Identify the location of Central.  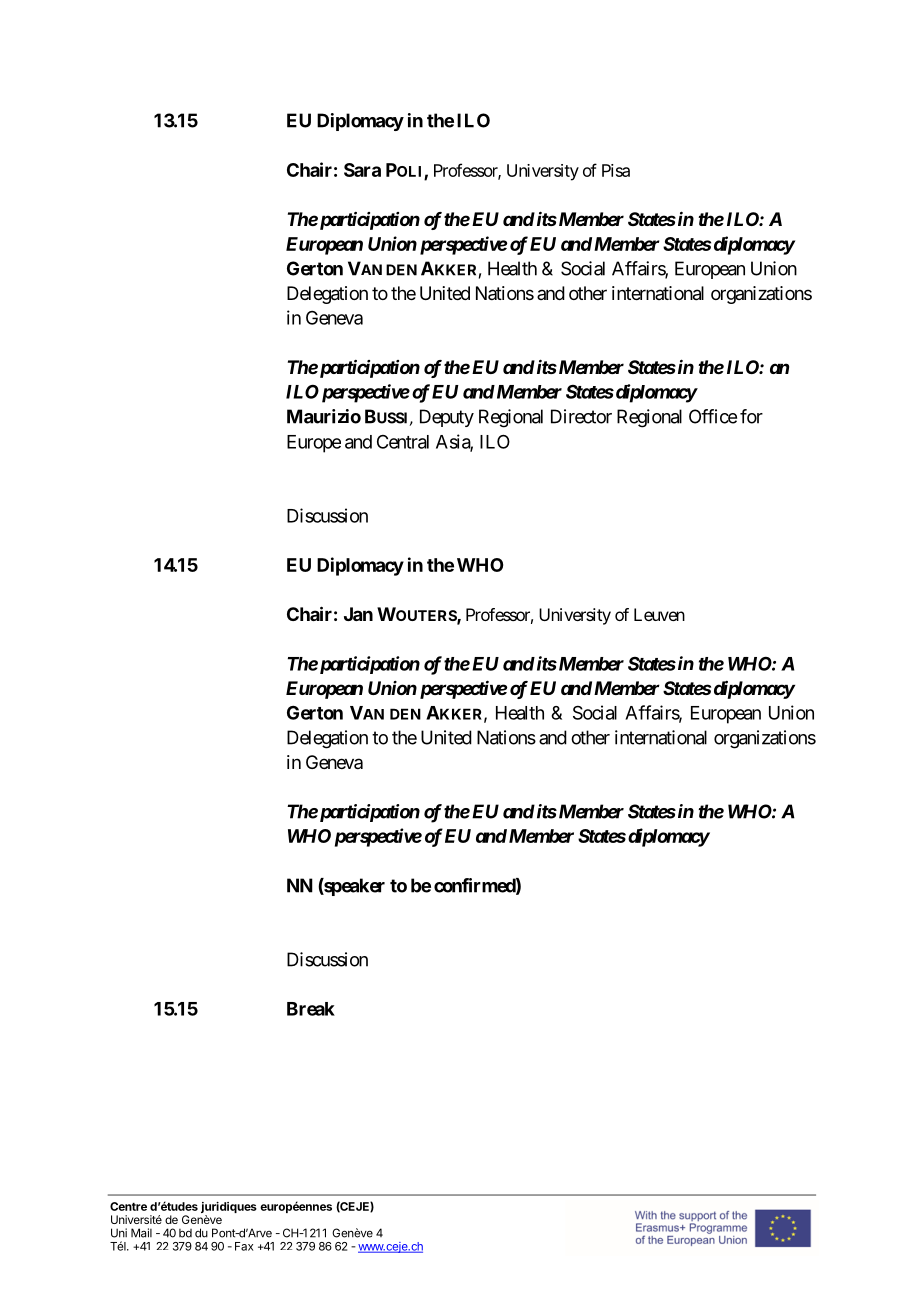
(403, 442).
